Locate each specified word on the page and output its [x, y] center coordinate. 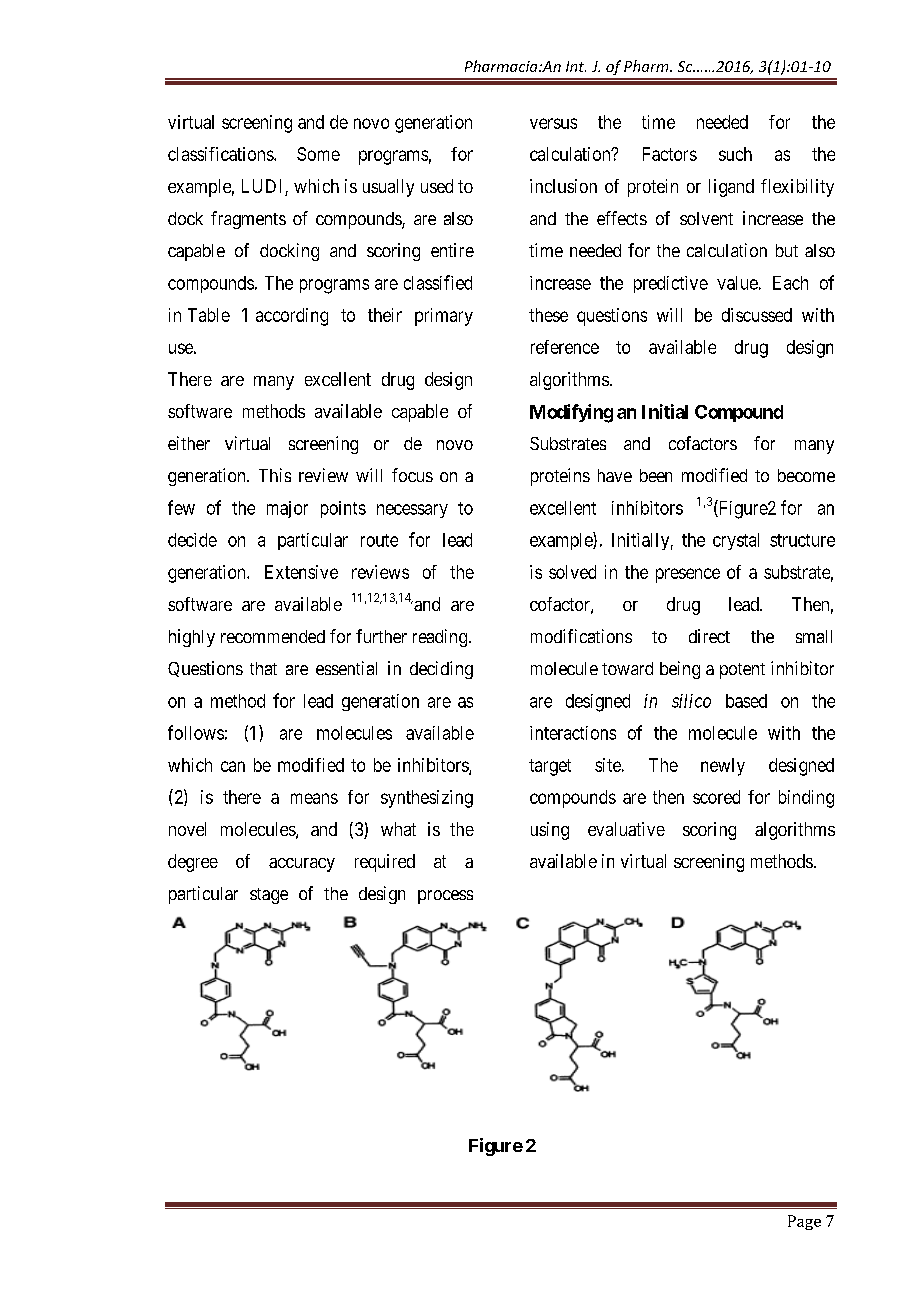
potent [742, 671]
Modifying [571, 413]
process [445, 897]
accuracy [302, 865]
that [263, 668]
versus [553, 123]
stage [269, 896]
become [806, 475]
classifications [221, 154]
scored [716, 797]
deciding [441, 670]
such [735, 154]
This [275, 475]
